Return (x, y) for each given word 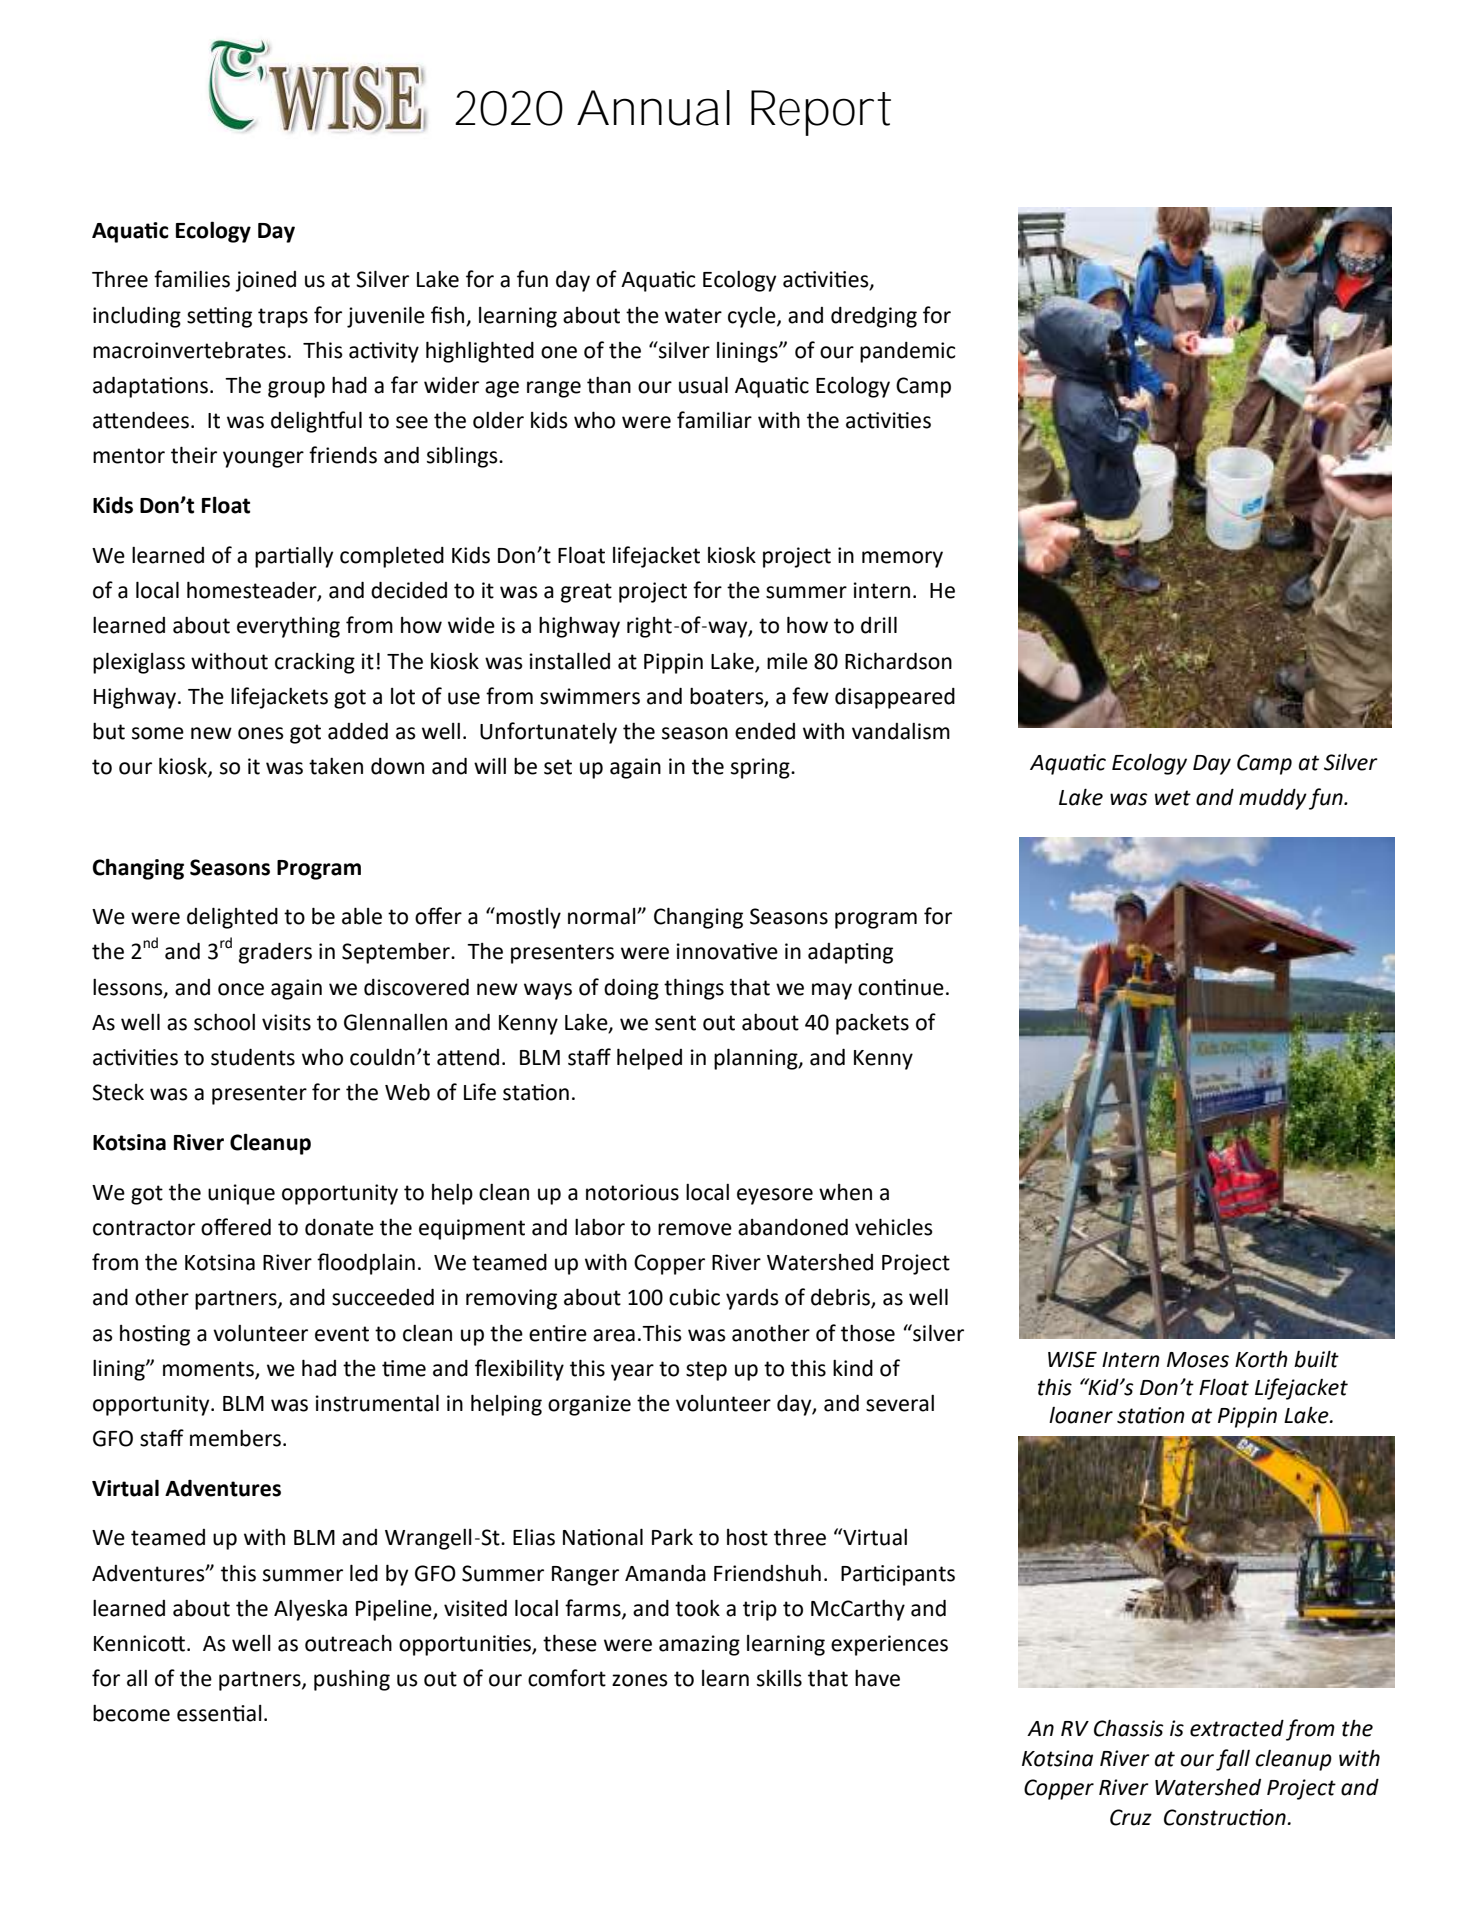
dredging (874, 317)
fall (1233, 1760)
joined (265, 281)
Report (820, 113)
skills (779, 1678)
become (131, 1713)
